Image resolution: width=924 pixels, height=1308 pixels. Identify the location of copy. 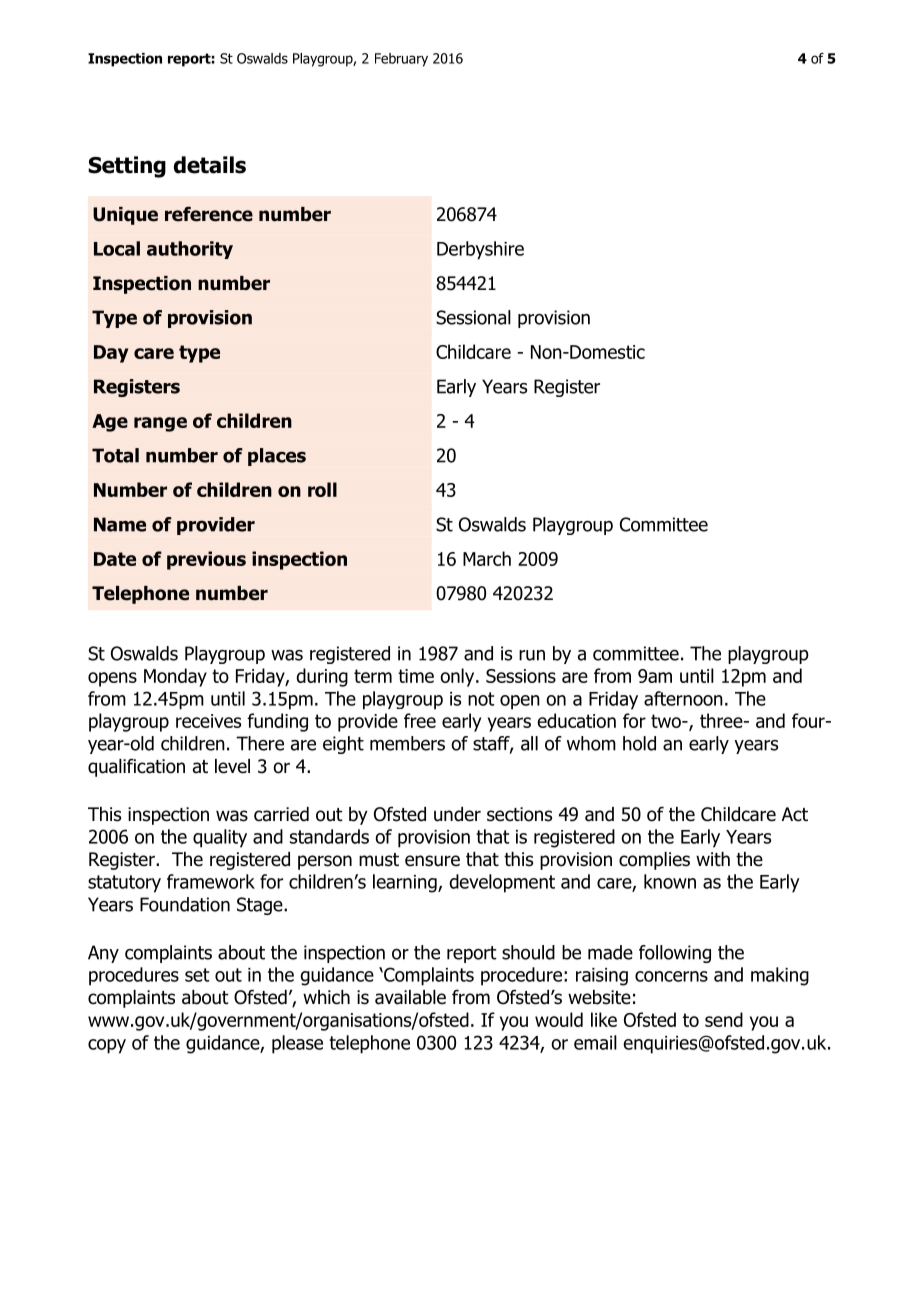
(107, 1046).
